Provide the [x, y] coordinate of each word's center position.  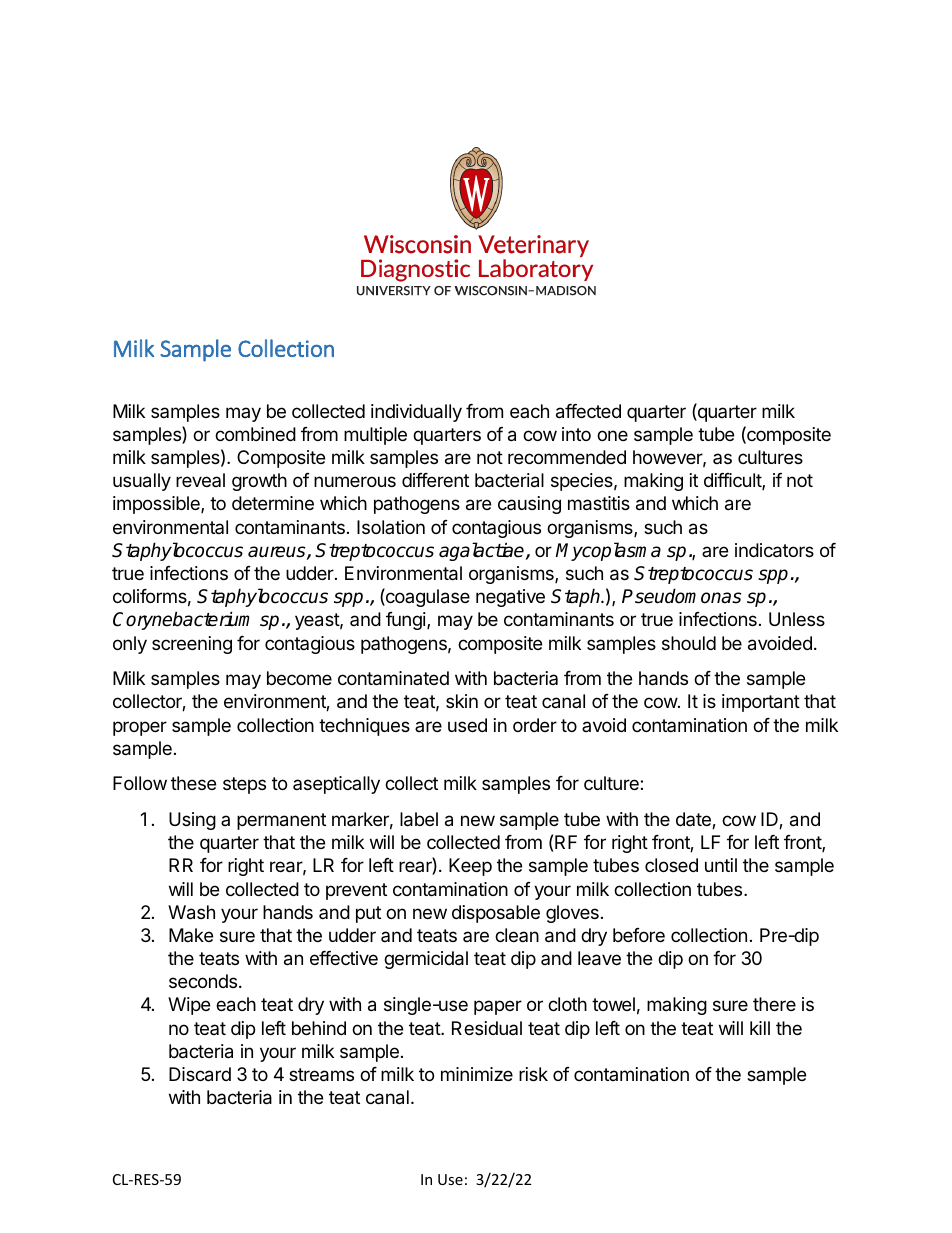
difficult [733, 481]
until [721, 865]
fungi [407, 621]
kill [760, 1028]
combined [255, 434]
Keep [470, 867]
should [689, 643]
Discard [200, 1074]
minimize [477, 1074]
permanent [281, 821]
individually [416, 413]
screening [192, 645]
